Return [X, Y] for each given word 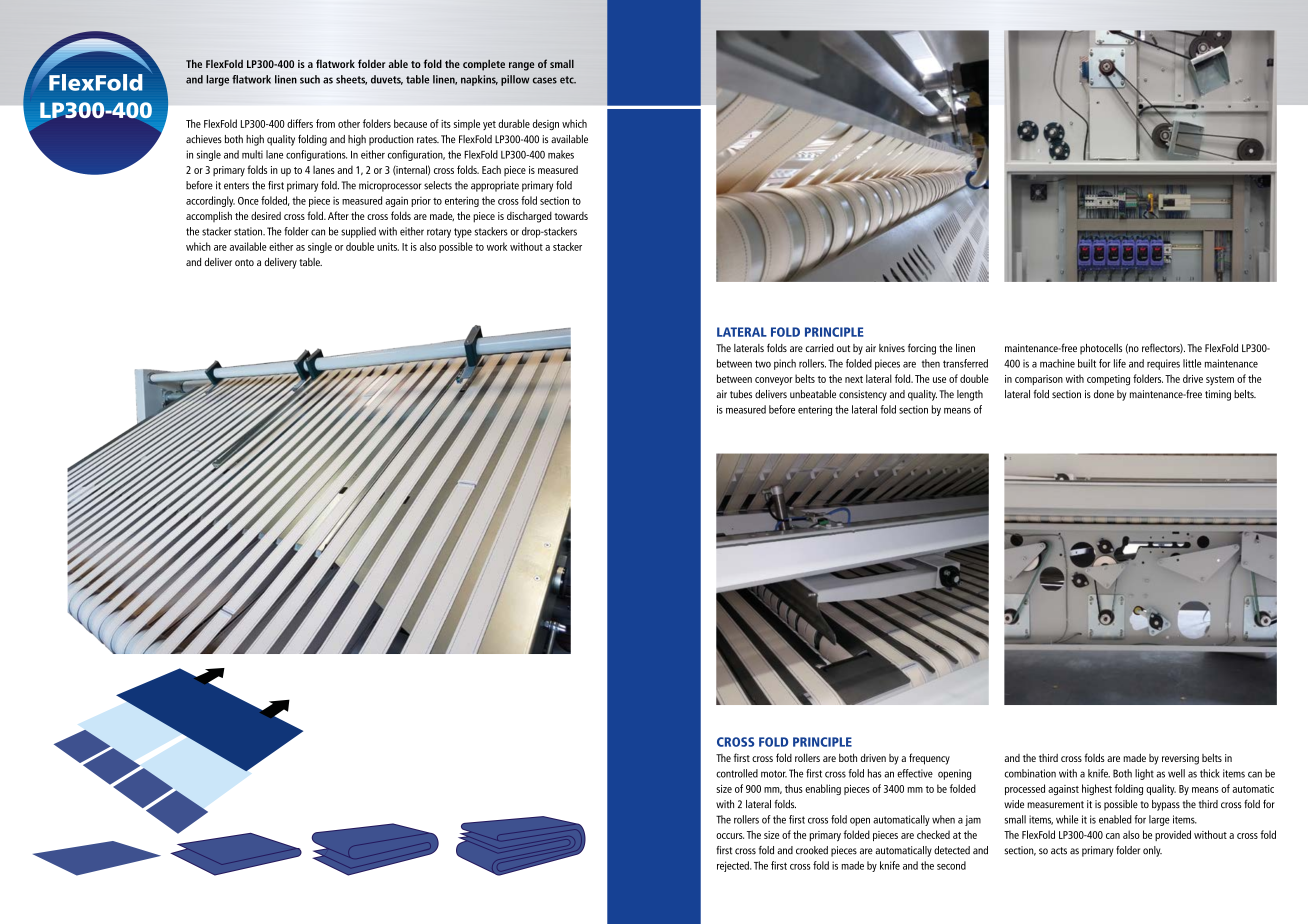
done [1104, 394]
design [546, 124]
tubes [741, 394]
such [310, 79]
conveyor [774, 381]
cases [545, 80]
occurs [730, 836]
